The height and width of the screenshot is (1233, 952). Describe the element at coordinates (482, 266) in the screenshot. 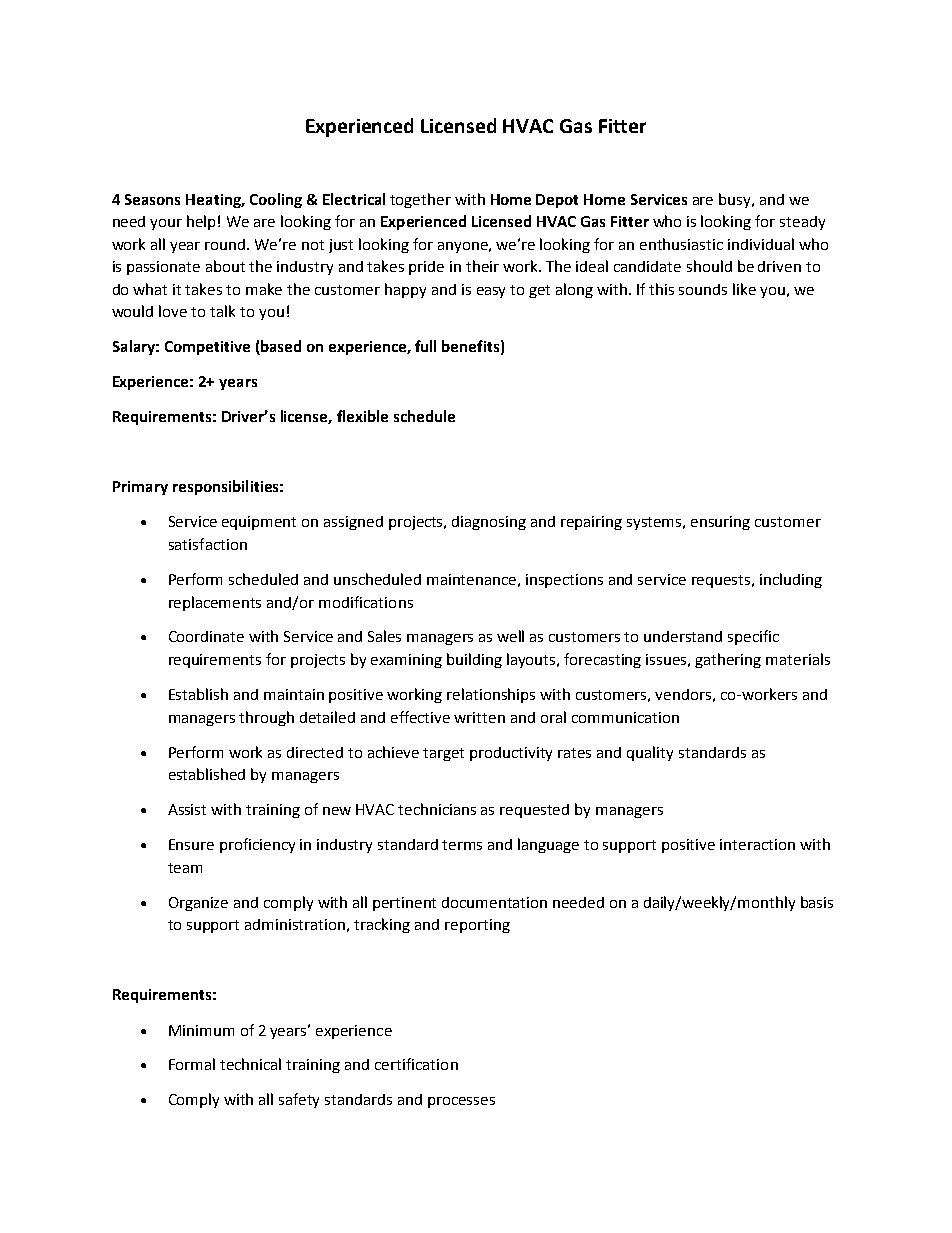

I see `their` at that location.
